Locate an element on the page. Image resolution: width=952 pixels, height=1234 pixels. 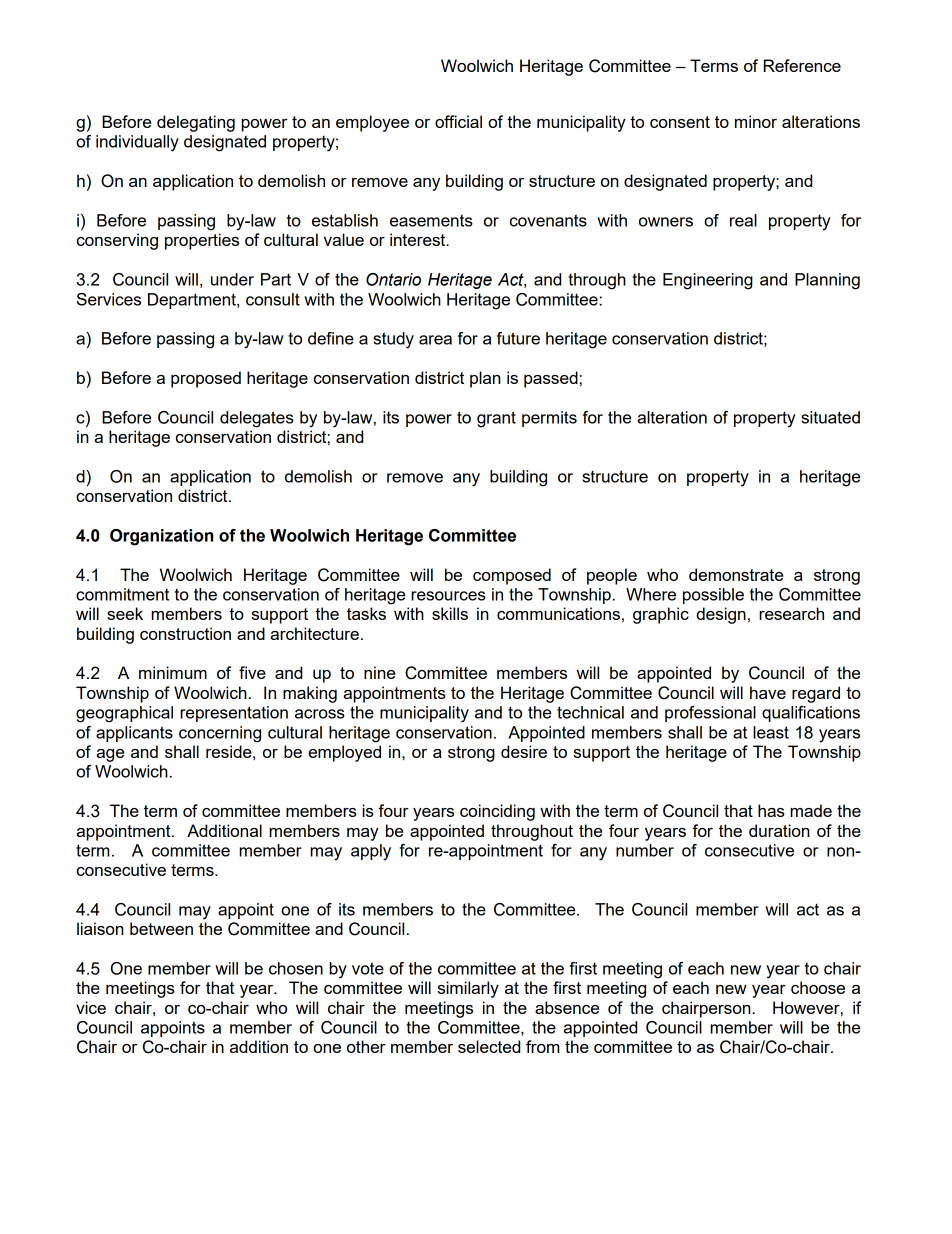
representation is located at coordinates (234, 714).
